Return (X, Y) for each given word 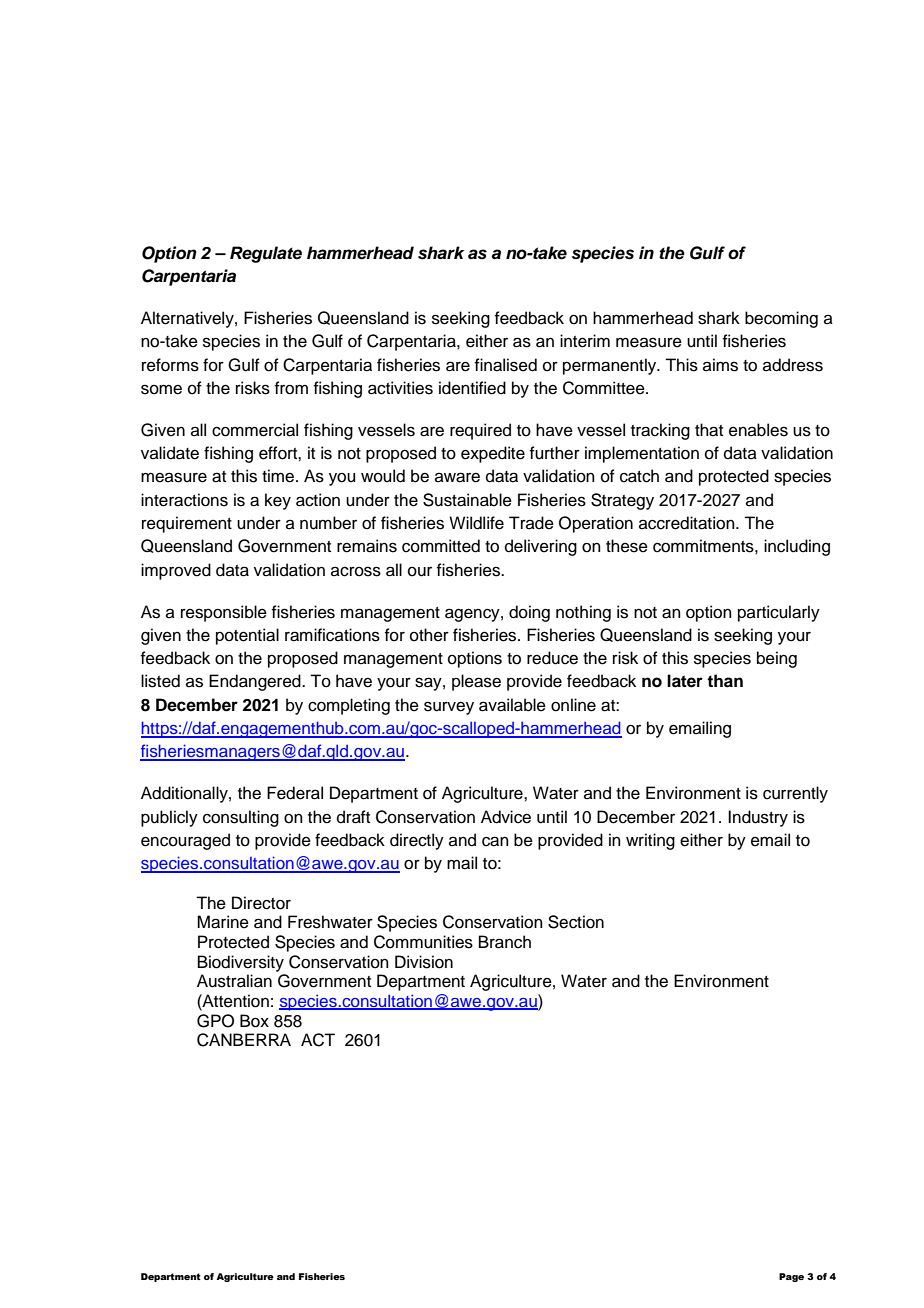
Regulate (266, 254)
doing (529, 613)
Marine (223, 922)
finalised (506, 365)
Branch (505, 942)
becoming (781, 319)
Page (791, 1277)
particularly (779, 613)
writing (650, 841)
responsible (224, 613)
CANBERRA (244, 1040)
